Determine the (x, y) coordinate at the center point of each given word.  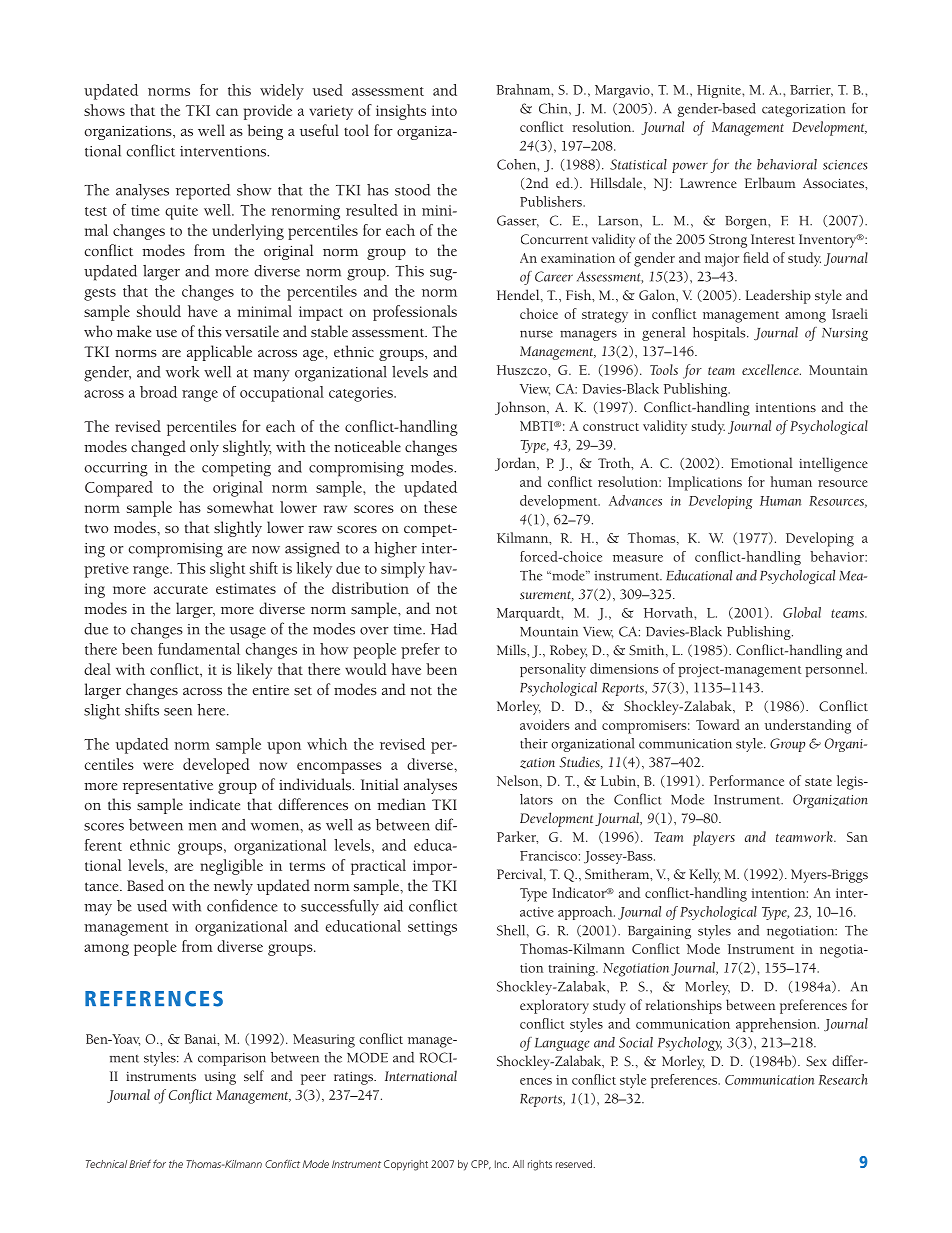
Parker (517, 837)
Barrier (811, 91)
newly (233, 887)
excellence (771, 369)
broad (158, 392)
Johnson (521, 408)
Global (802, 612)
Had (444, 629)
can (227, 112)
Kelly (704, 875)
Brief (140, 1163)
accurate (181, 589)
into (444, 110)
